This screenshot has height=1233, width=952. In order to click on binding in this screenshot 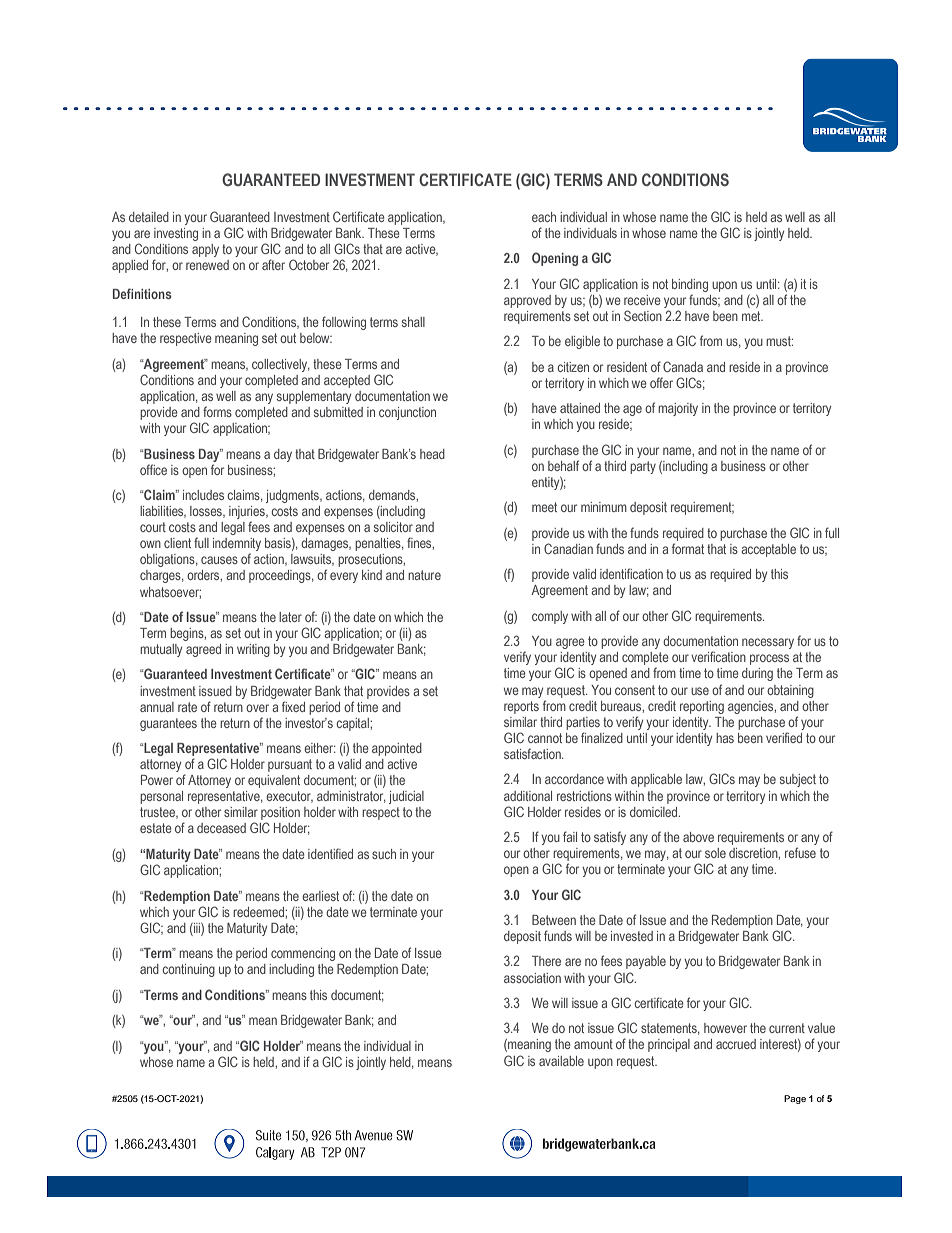, I will do `click(690, 285)`.
